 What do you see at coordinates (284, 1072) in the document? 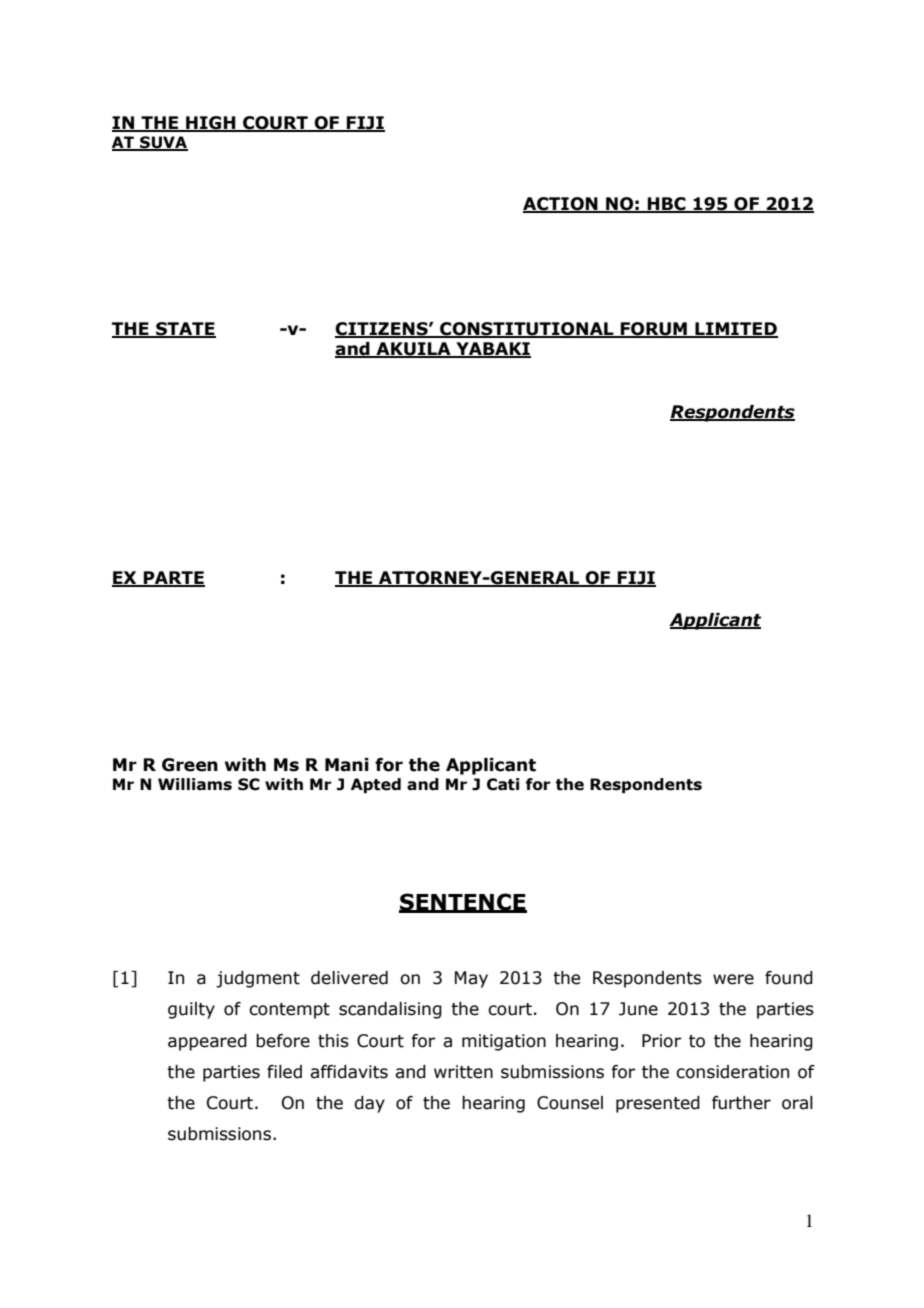
I see `filed` at bounding box center [284, 1072].
